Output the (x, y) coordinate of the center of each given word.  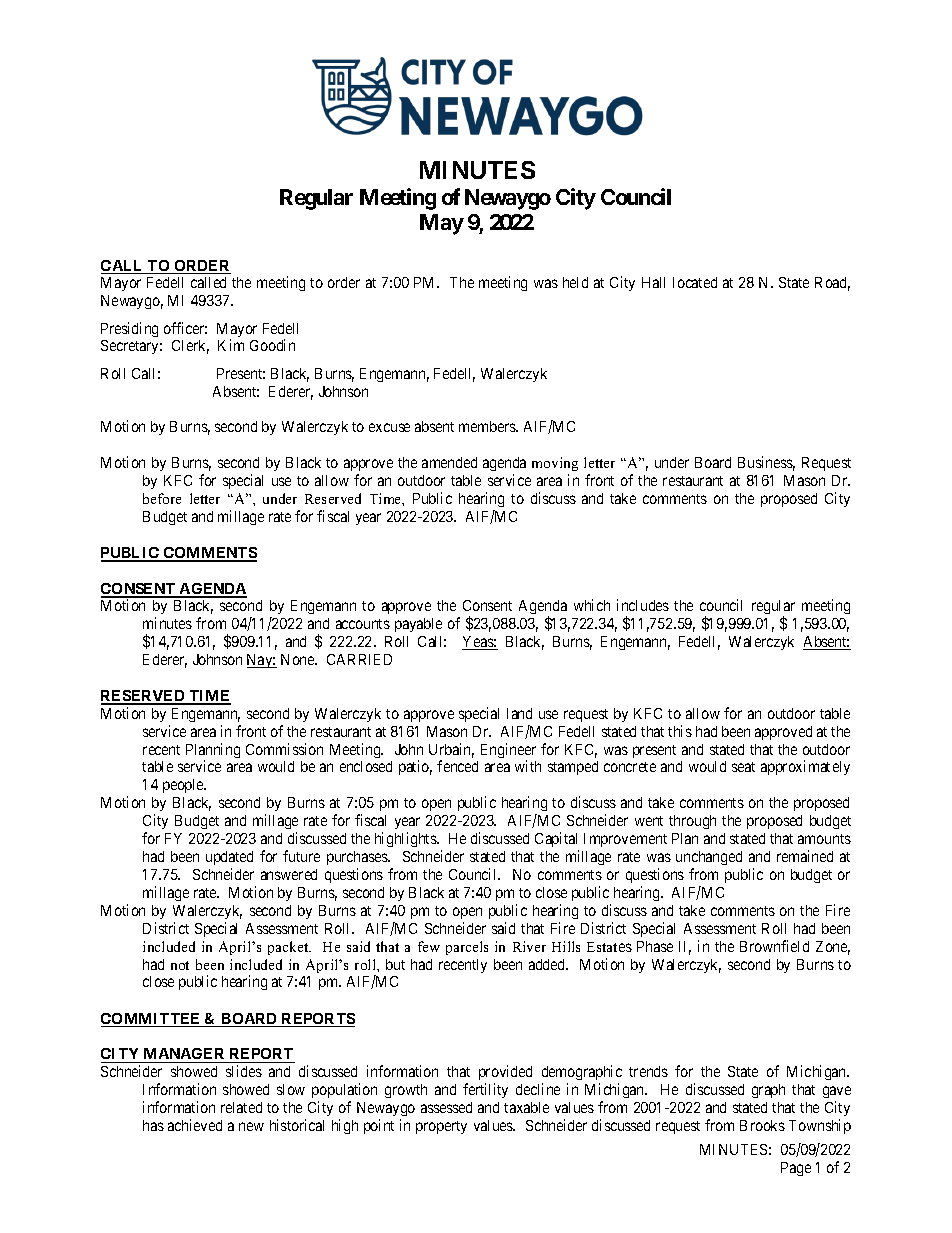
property (441, 1127)
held (575, 282)
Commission (284, 749)
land (519, 713)
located (695, 282)
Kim (231, 345)
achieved (195, 1125)
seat (743, 767)
